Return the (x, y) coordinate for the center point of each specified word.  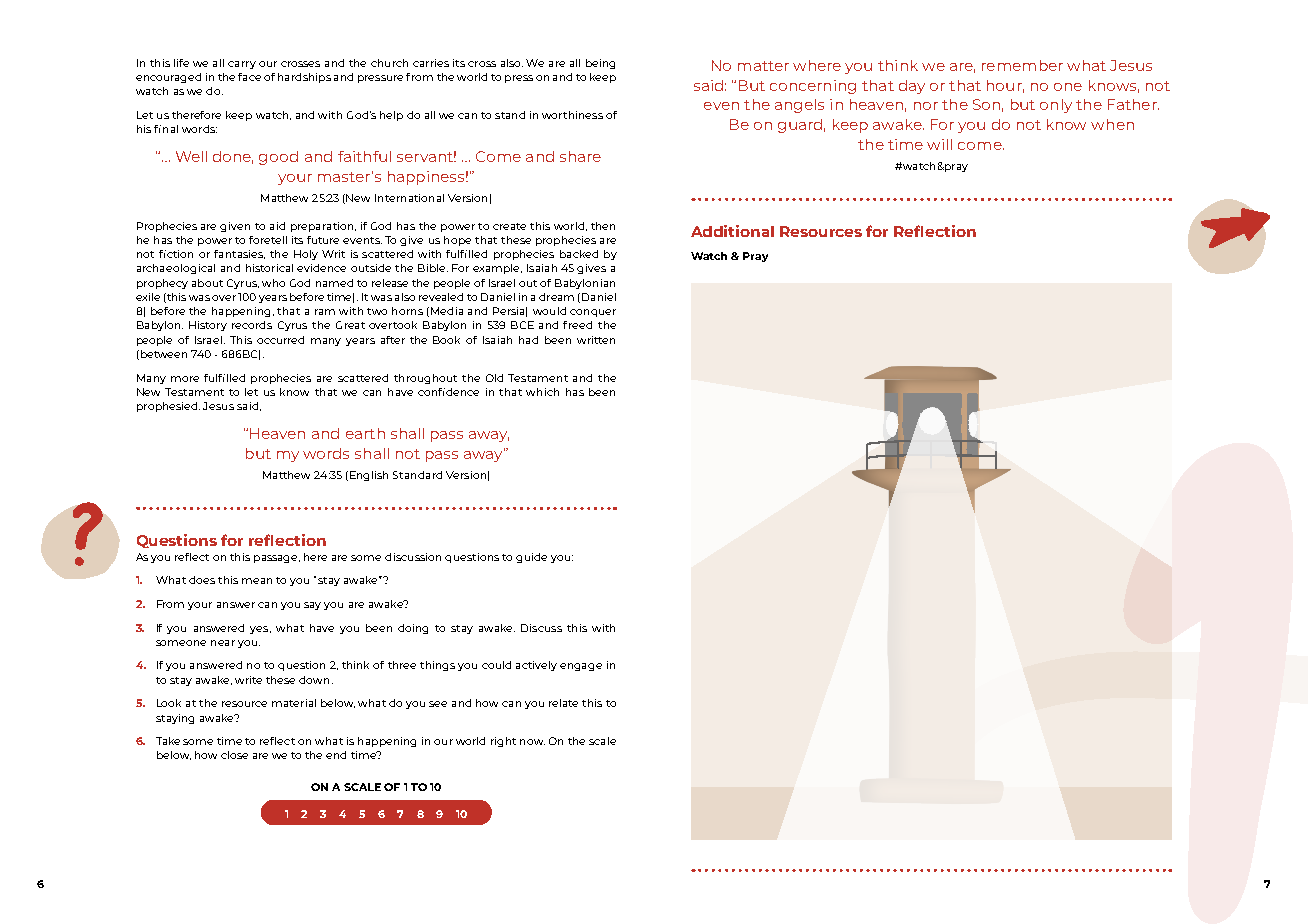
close (234, 755)
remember (1022, 65)
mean (257, 581)
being (600, 64)
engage (581, 667)
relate (563, 703)
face (249, 77)
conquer (593, 313)
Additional (732, 231)
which (542, 392)
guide (531, 558)
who (273, 283)
